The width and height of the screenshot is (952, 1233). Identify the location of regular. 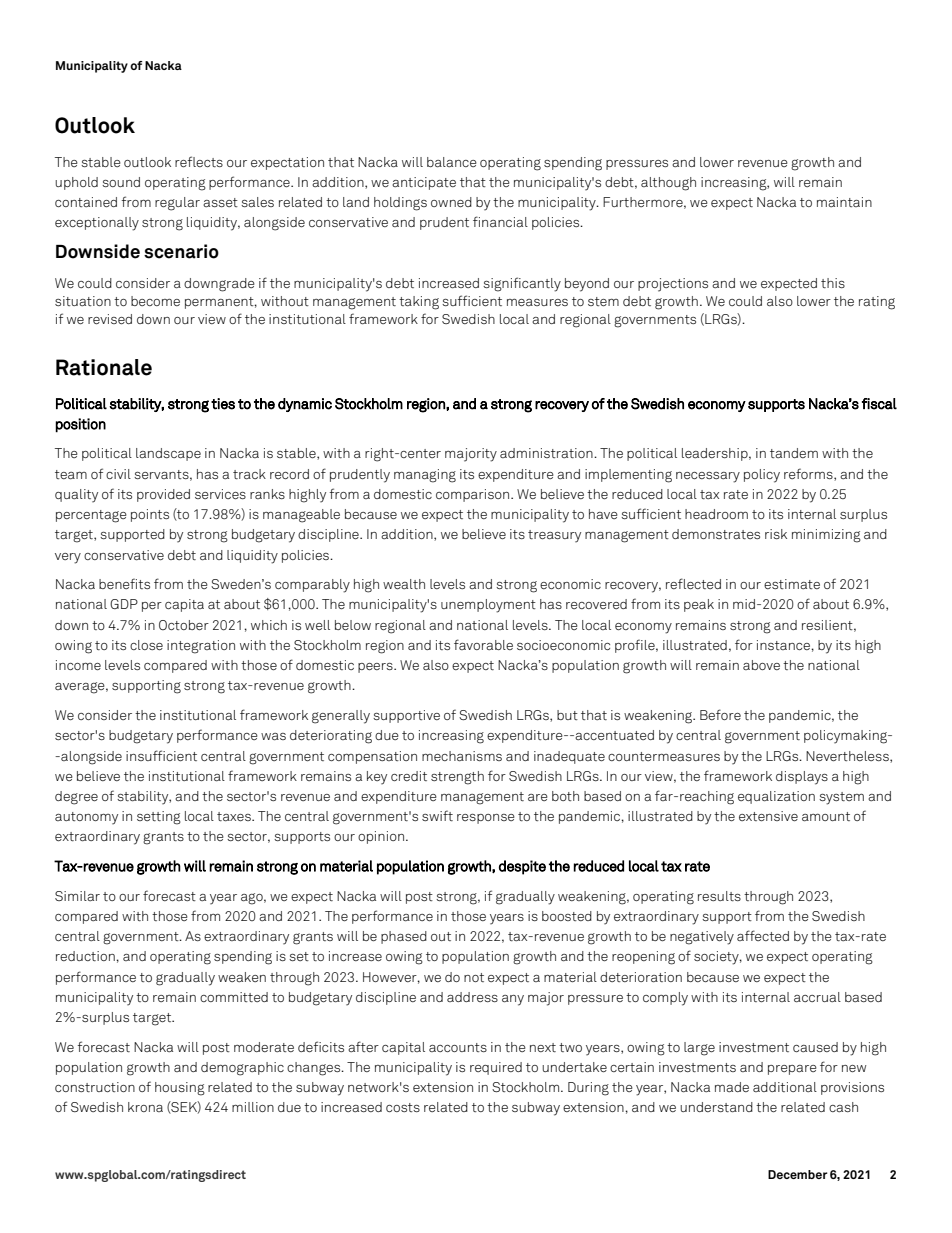
(177, 204).
